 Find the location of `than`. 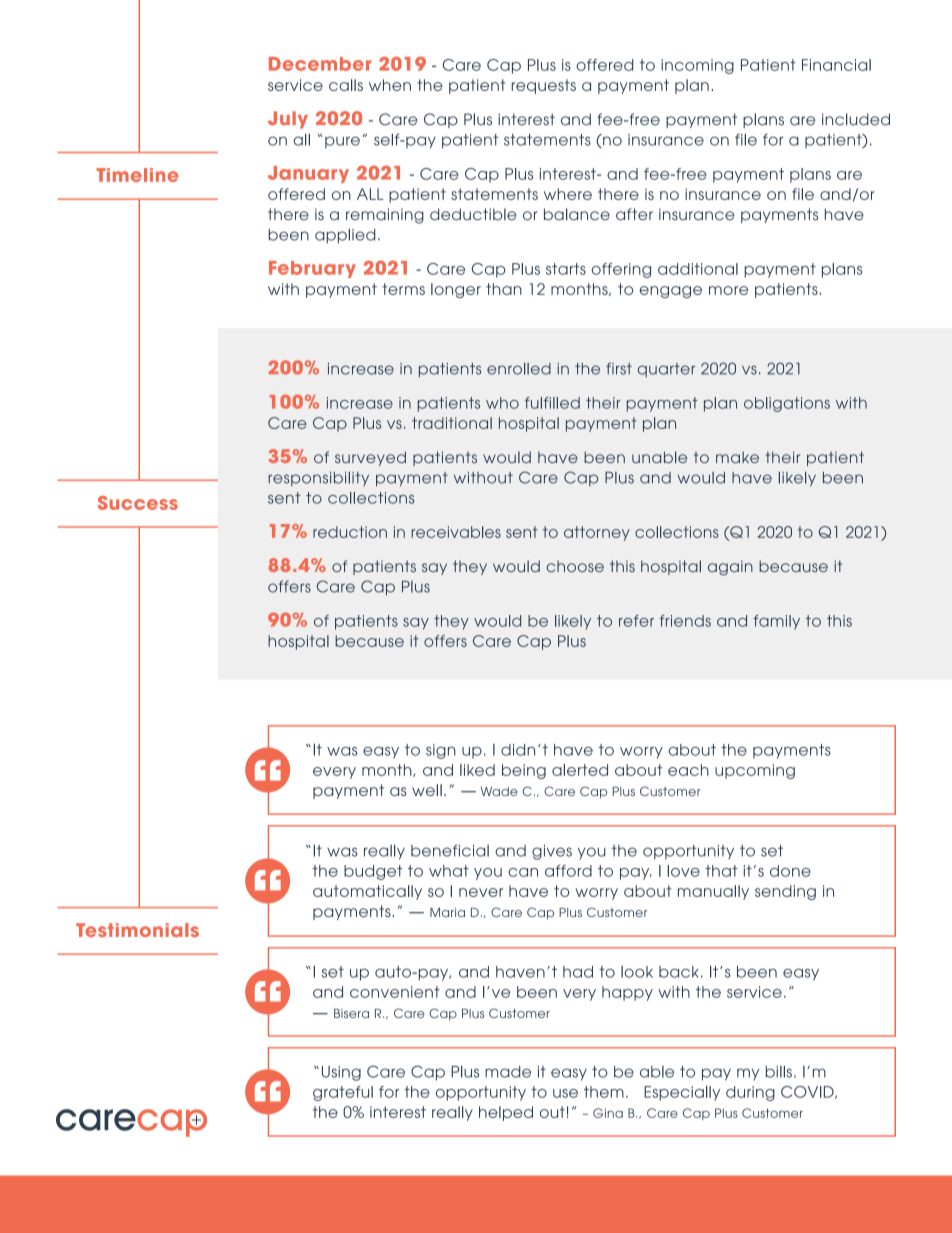

than is located at coordinates (504, 289).
